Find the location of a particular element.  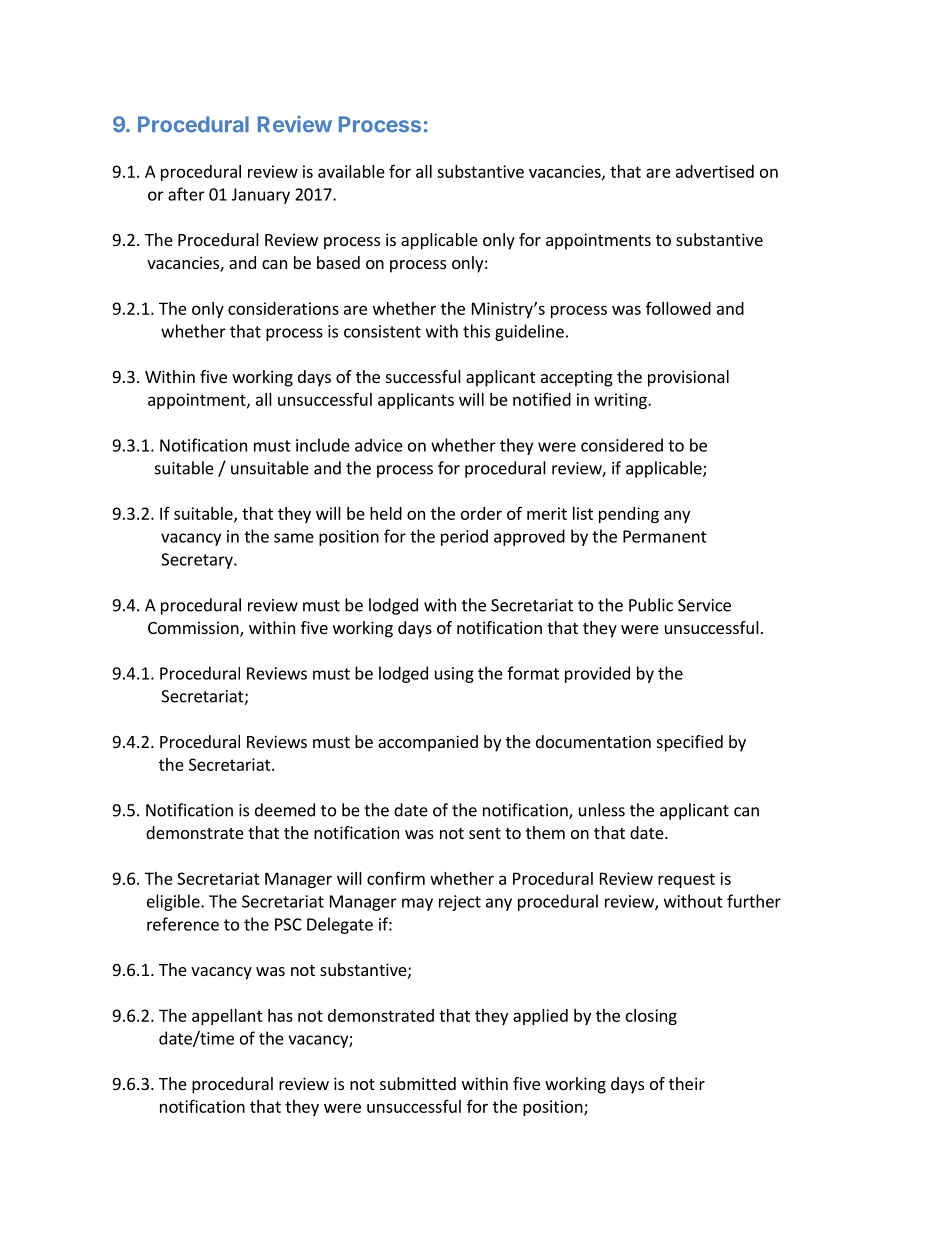

their is located at coordinates (687, 1083).
